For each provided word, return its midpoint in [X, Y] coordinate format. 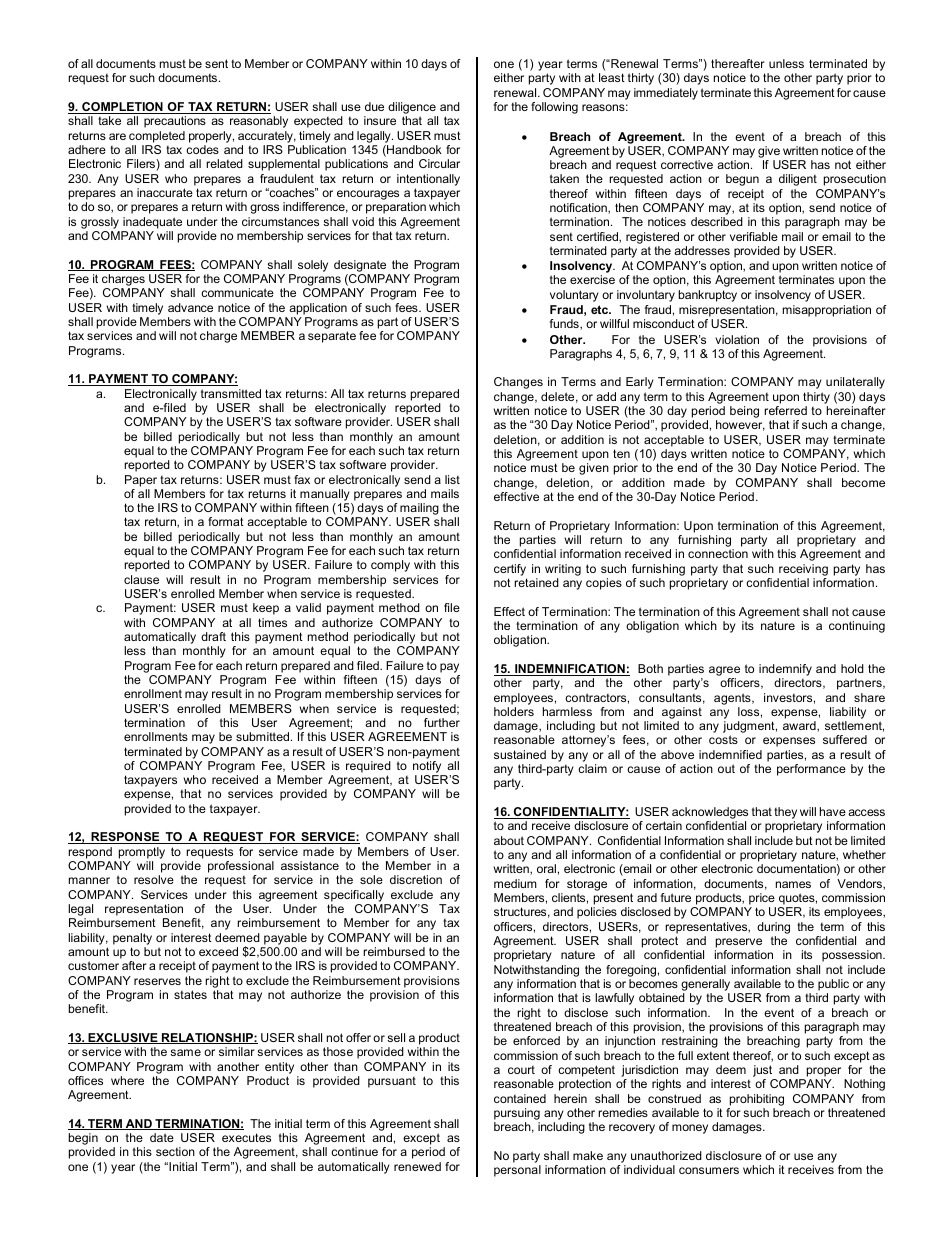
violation [737, 339]
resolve [154, 879]
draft [213, 636]
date [162, 1137]
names [793, 884]
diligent [798, 180]
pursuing [517, 1114]
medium [515, 883]
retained [536, 582]
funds [565, 324]
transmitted [231, 393]
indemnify [785, 671]
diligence [413, 109]
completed [157, 137]
